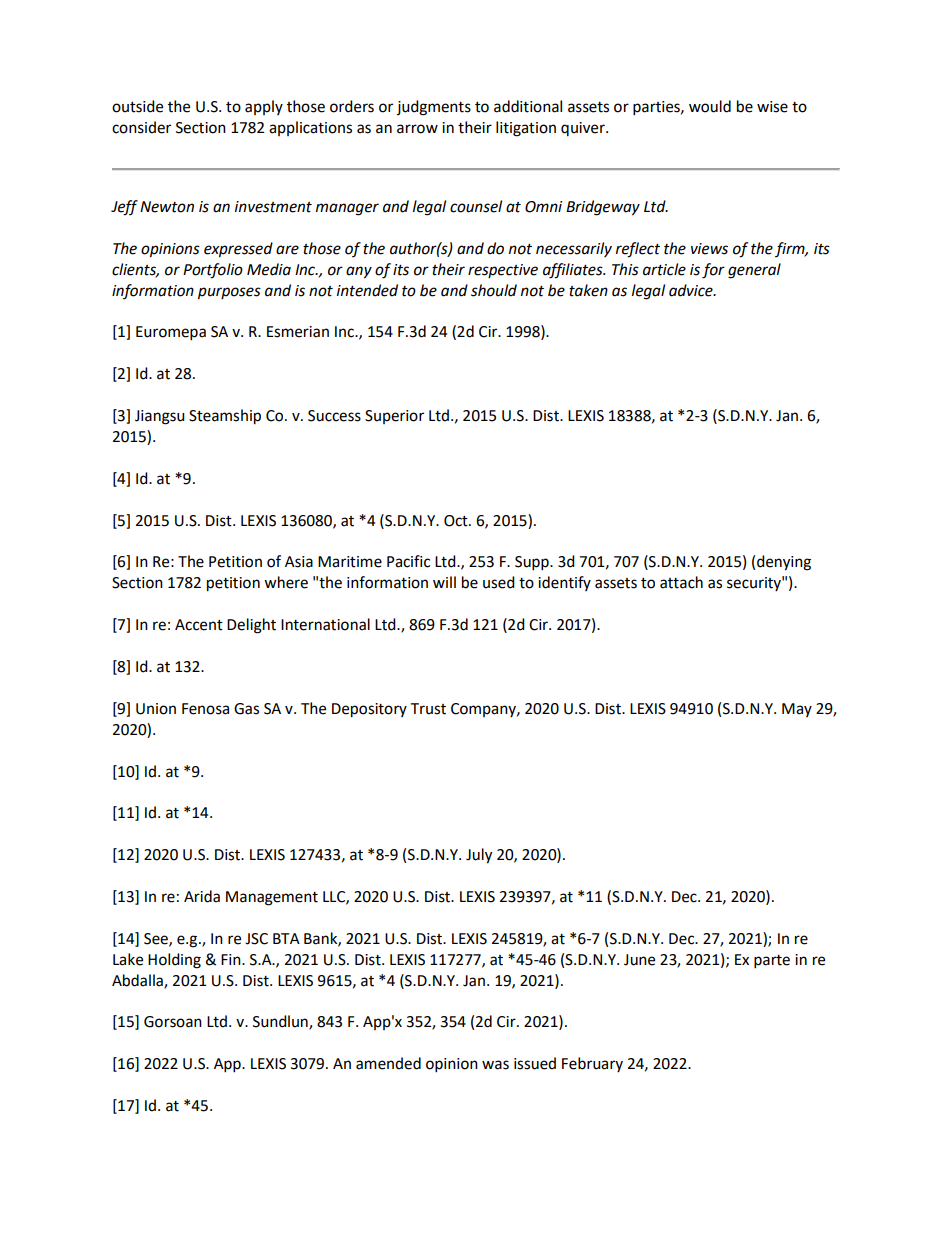 This screenshot has width=952, height=1233. What do you see at coordinates (272, 898) in the screenshot?
I see `Management` at bounding box center [272, 898].
